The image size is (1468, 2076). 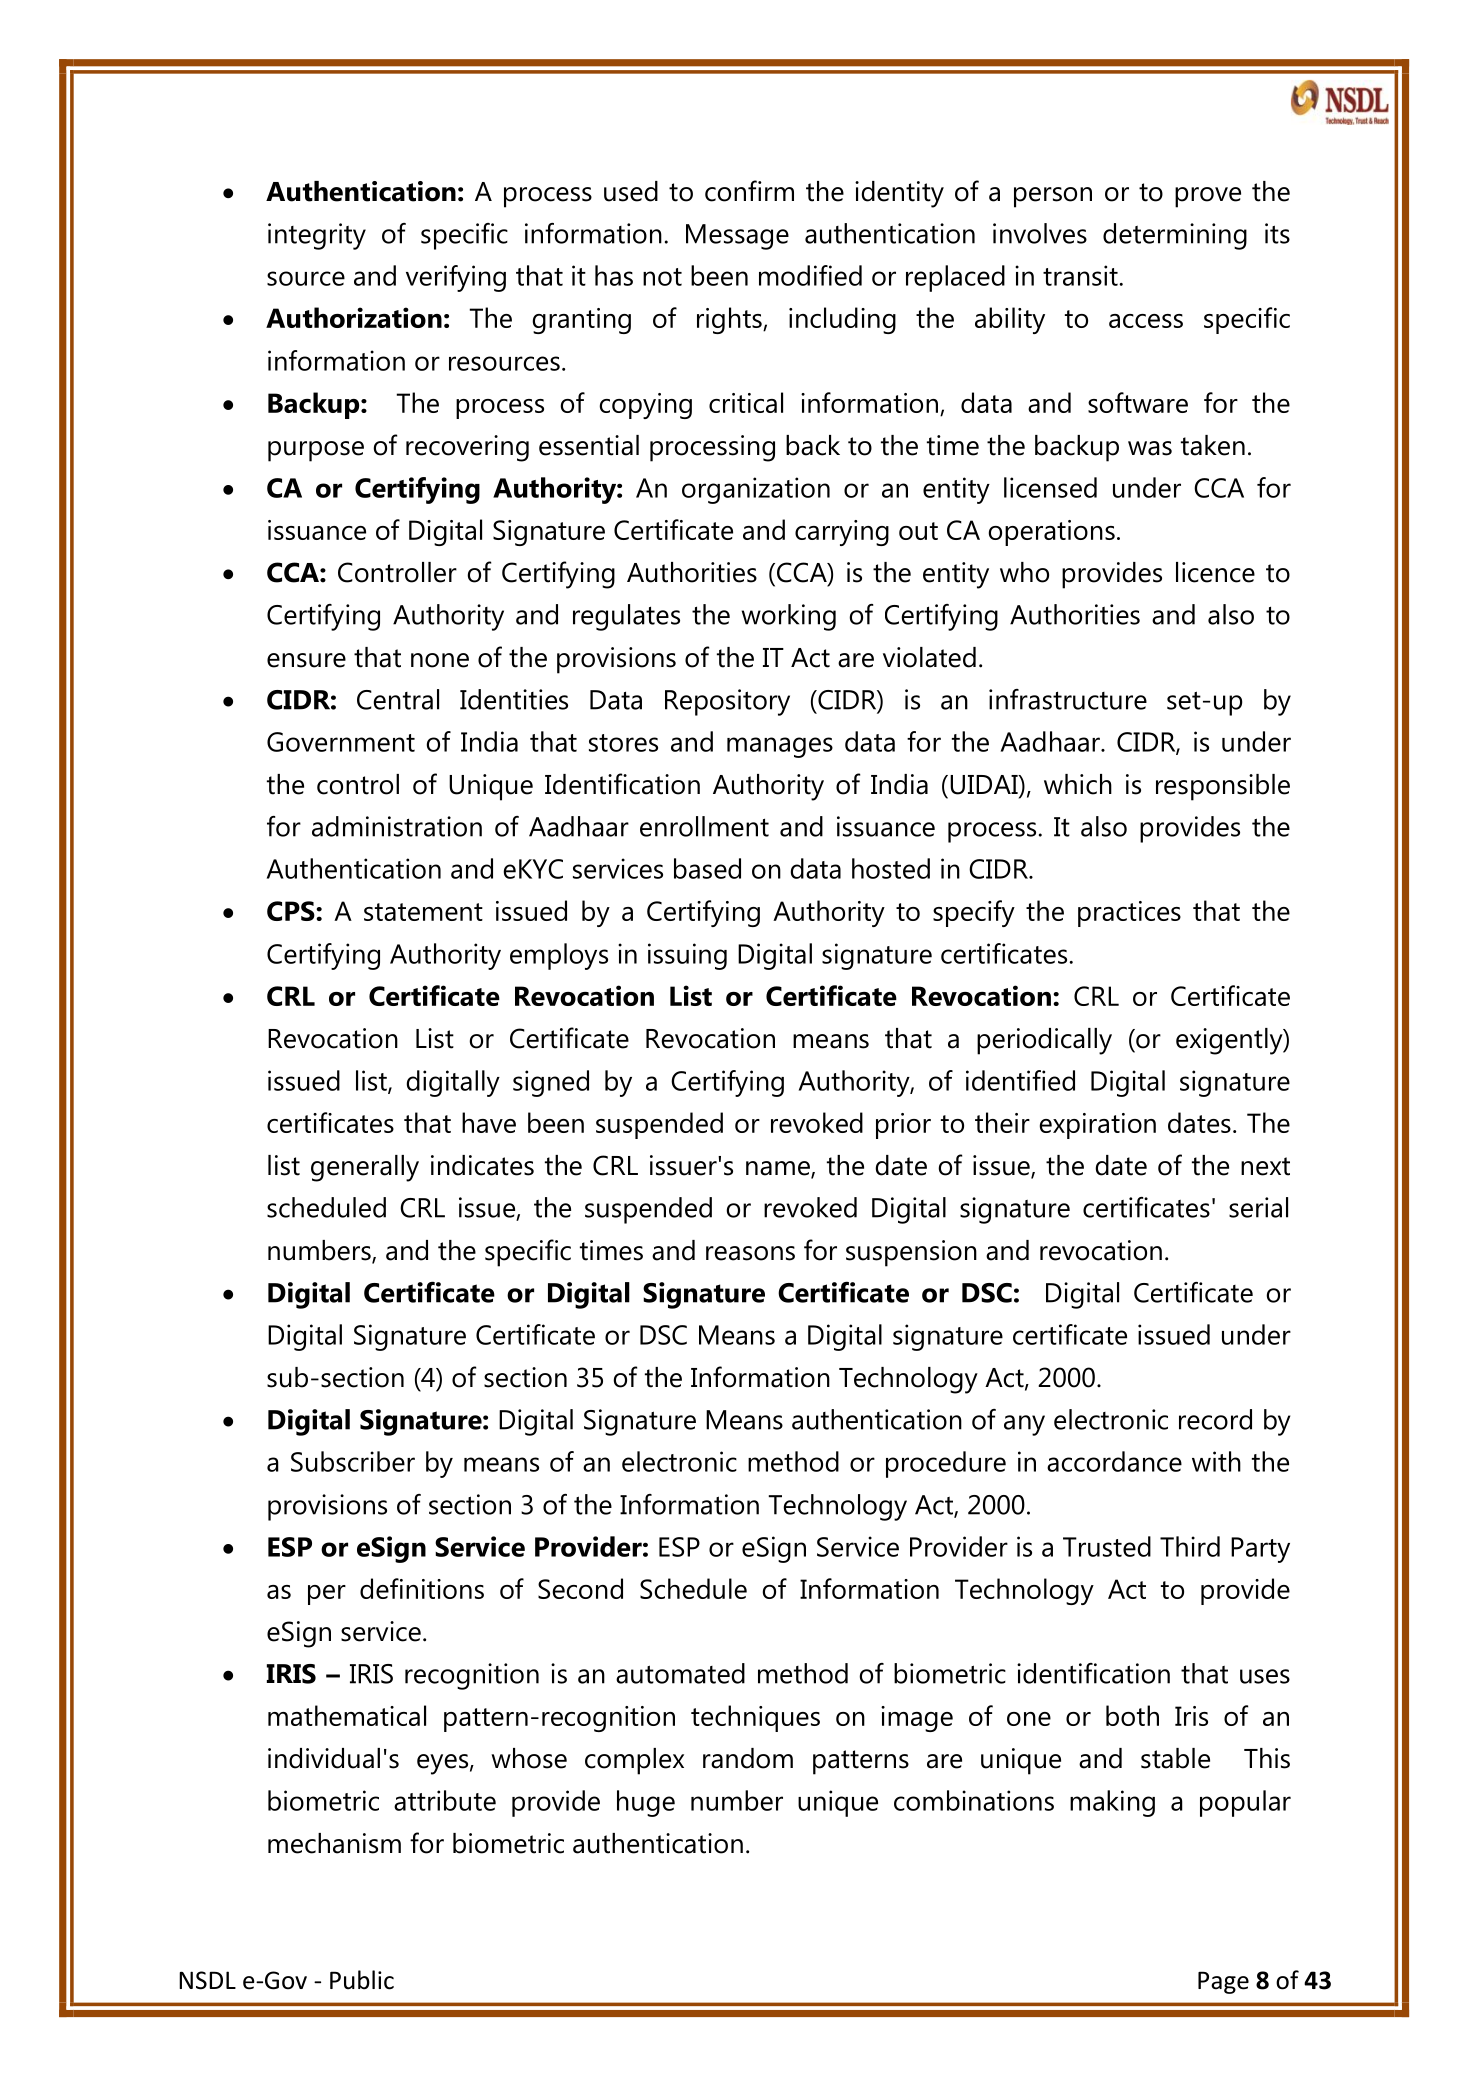 I want to click on have, so click(x=489, y=1122).
